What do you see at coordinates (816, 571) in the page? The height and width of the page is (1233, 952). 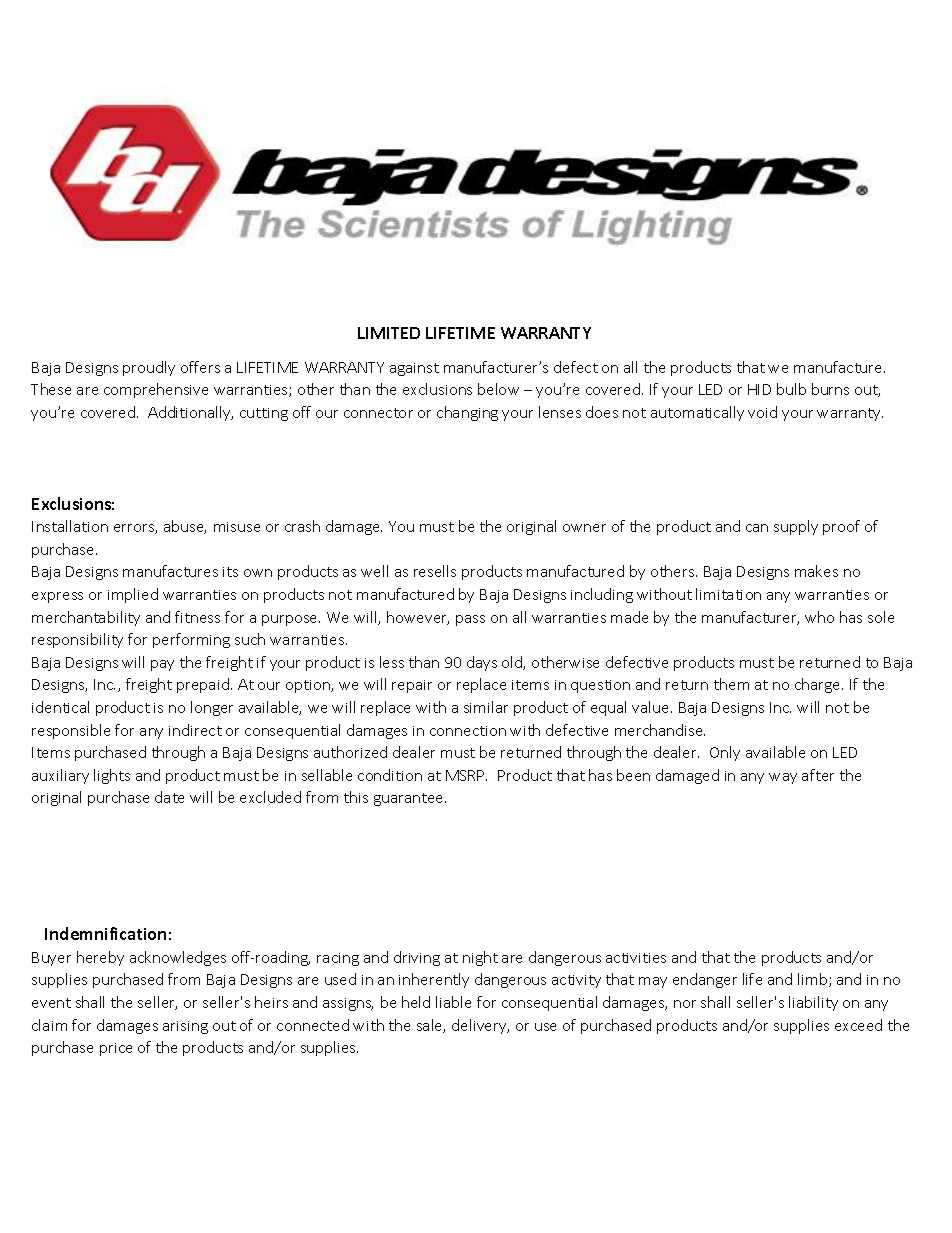 I see `makes` at bounding box center [816, 571].
